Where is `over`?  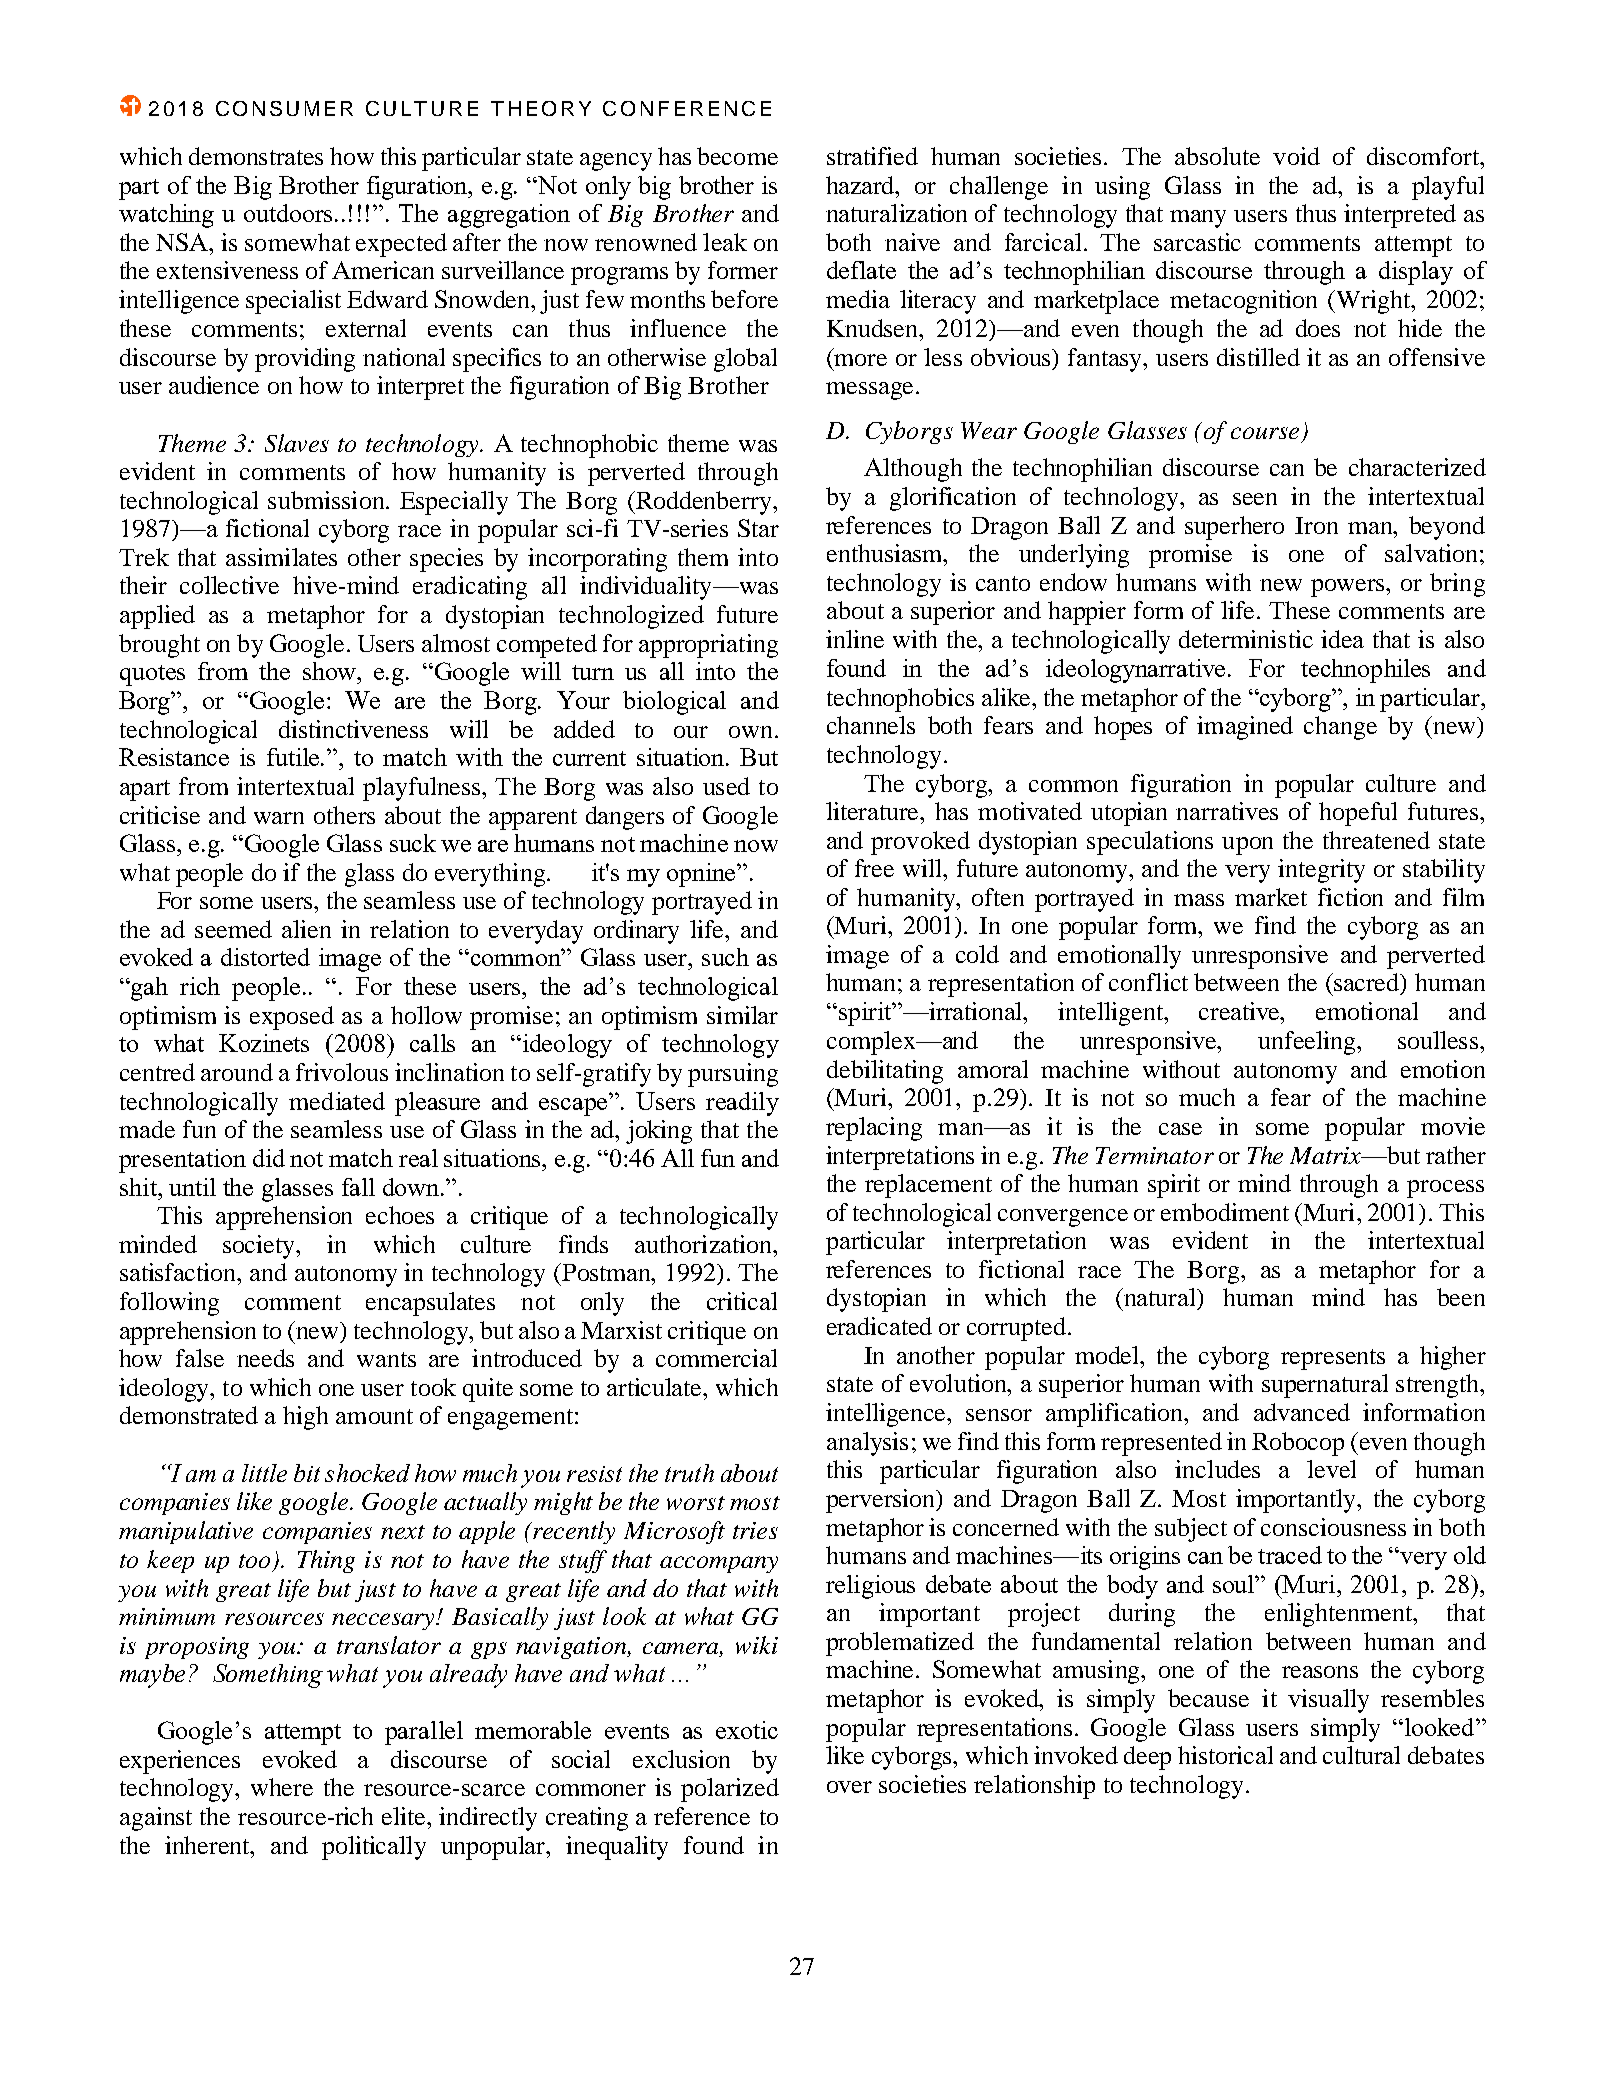
over is located at coordinates (849, 1787).
